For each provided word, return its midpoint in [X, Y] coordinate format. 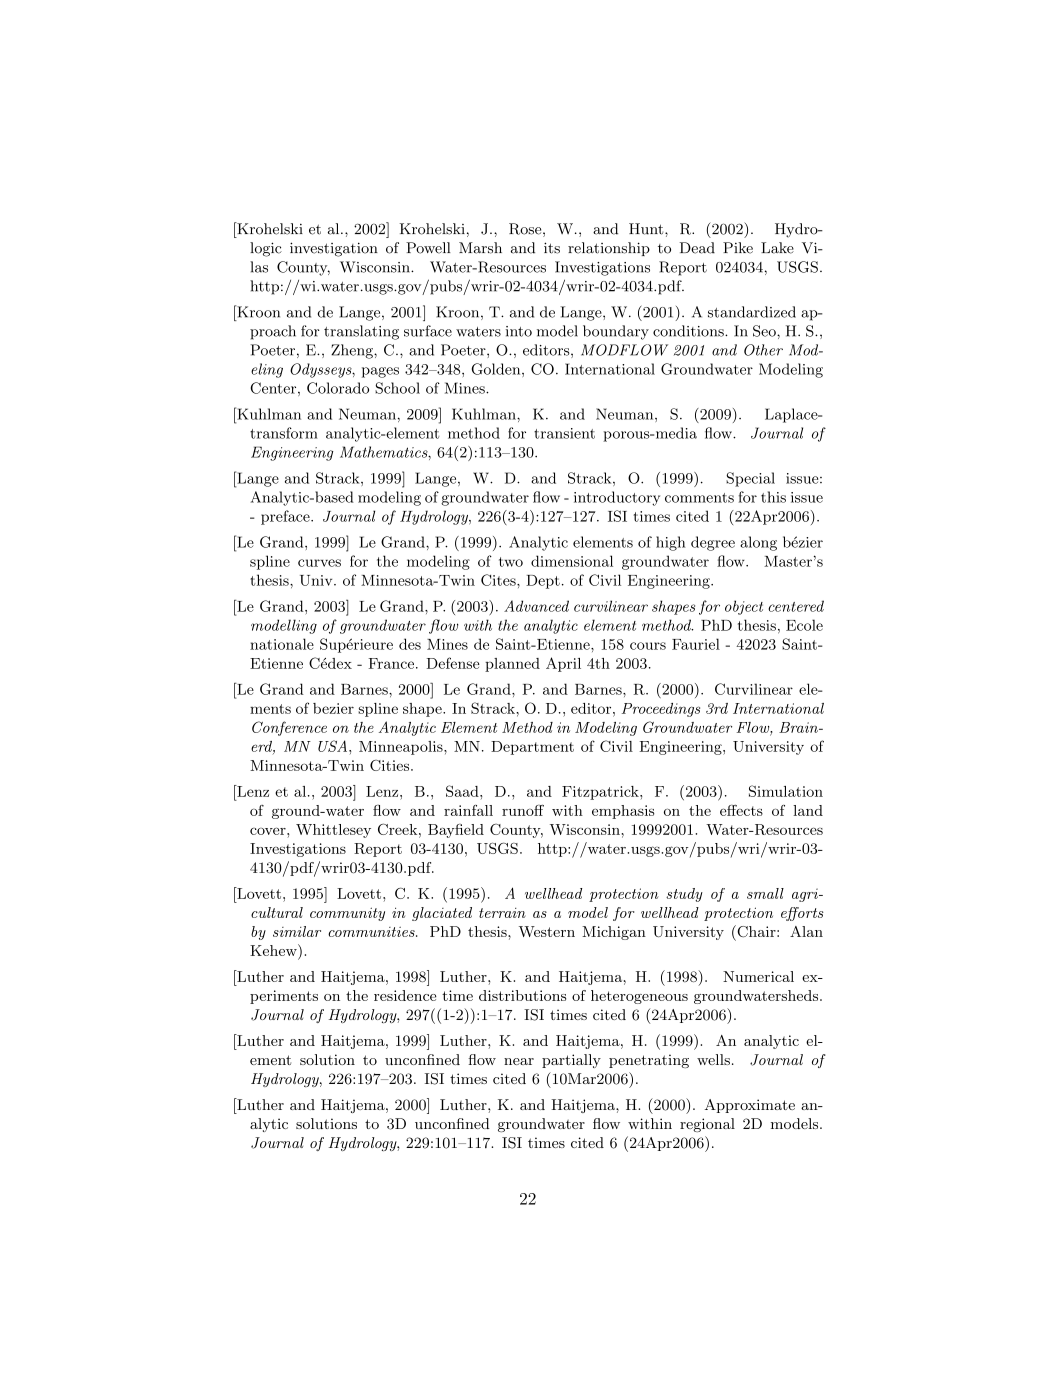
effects [741, 810]
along [758, 543]
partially [571, 1061]
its [552, 248]
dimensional [572, 561]
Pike [738, 248]
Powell [428, 248]
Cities [389, 765]
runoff [523, 810]
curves [319, 563]
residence [405, 995]
